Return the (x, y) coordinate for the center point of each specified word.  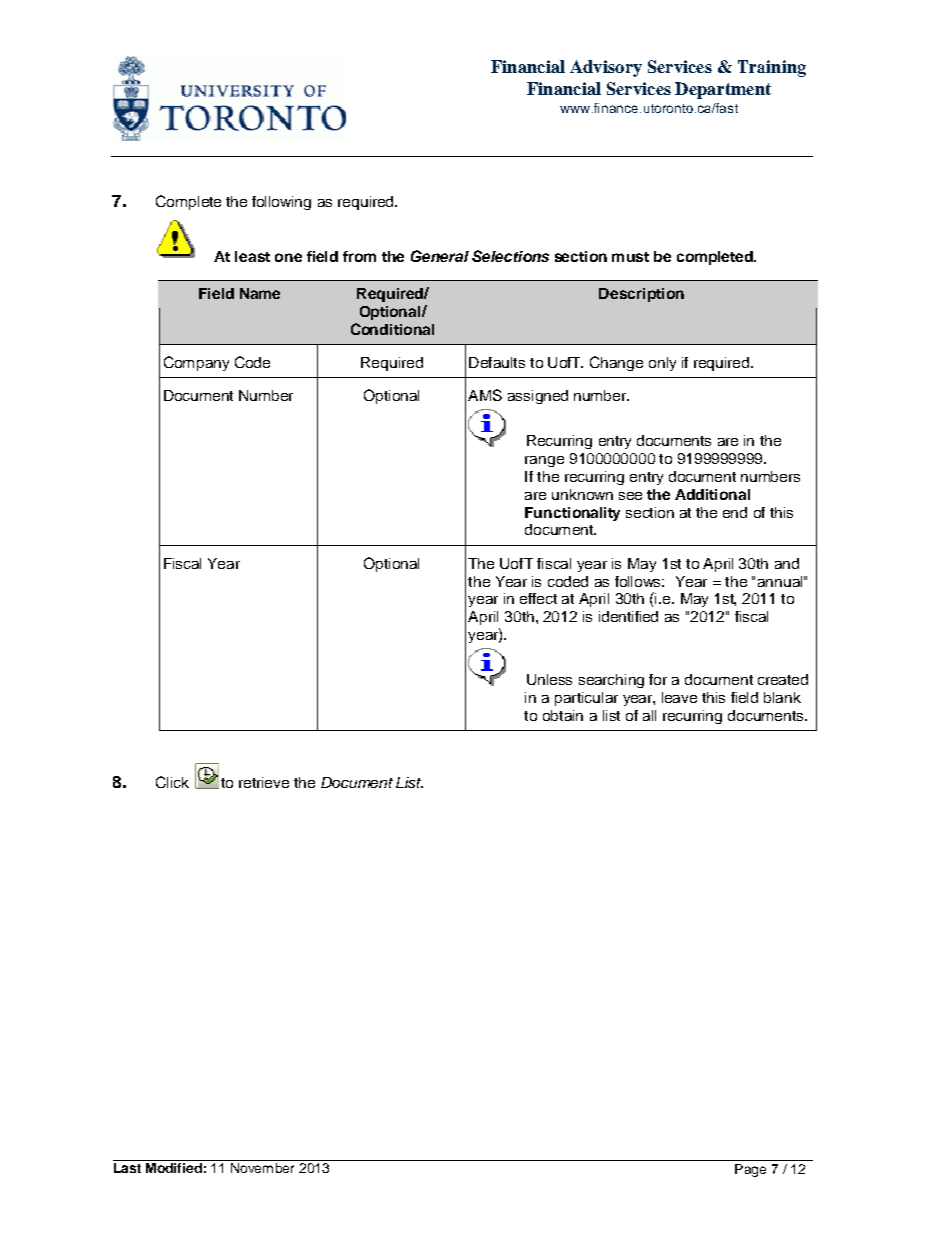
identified (628, 616)
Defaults (497, 362)
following (281, 203)
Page (750, 1170)
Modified (174, 1166)
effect (538, 598)
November (262, 1168)
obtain (563, 715)
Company (196, 363)
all (649, 715)
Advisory (606, 68)
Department (723, 90)
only (662, 364)
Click (172, 782)
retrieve (264, 782)
